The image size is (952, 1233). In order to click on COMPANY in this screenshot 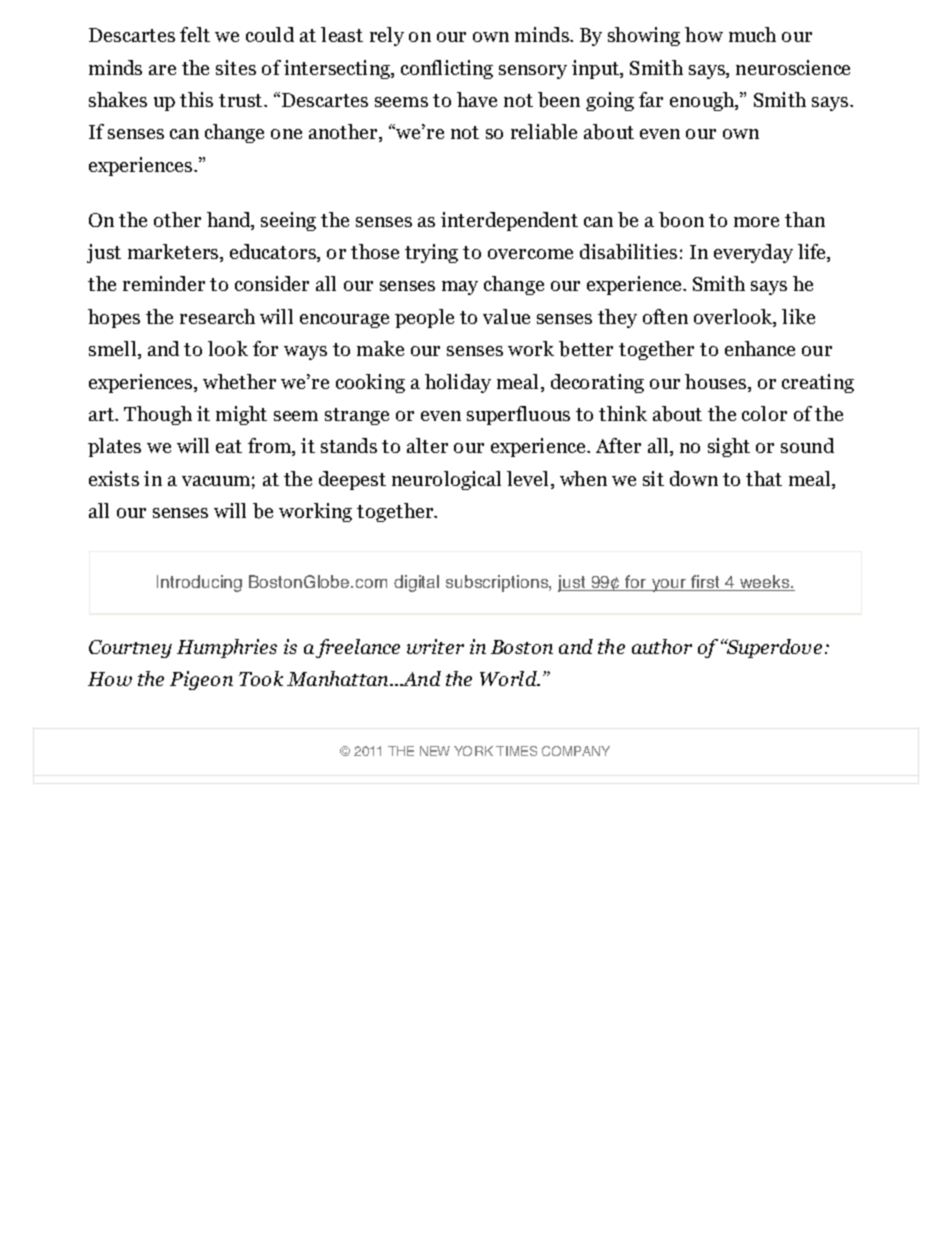, I will do `click(576, 751)`.
